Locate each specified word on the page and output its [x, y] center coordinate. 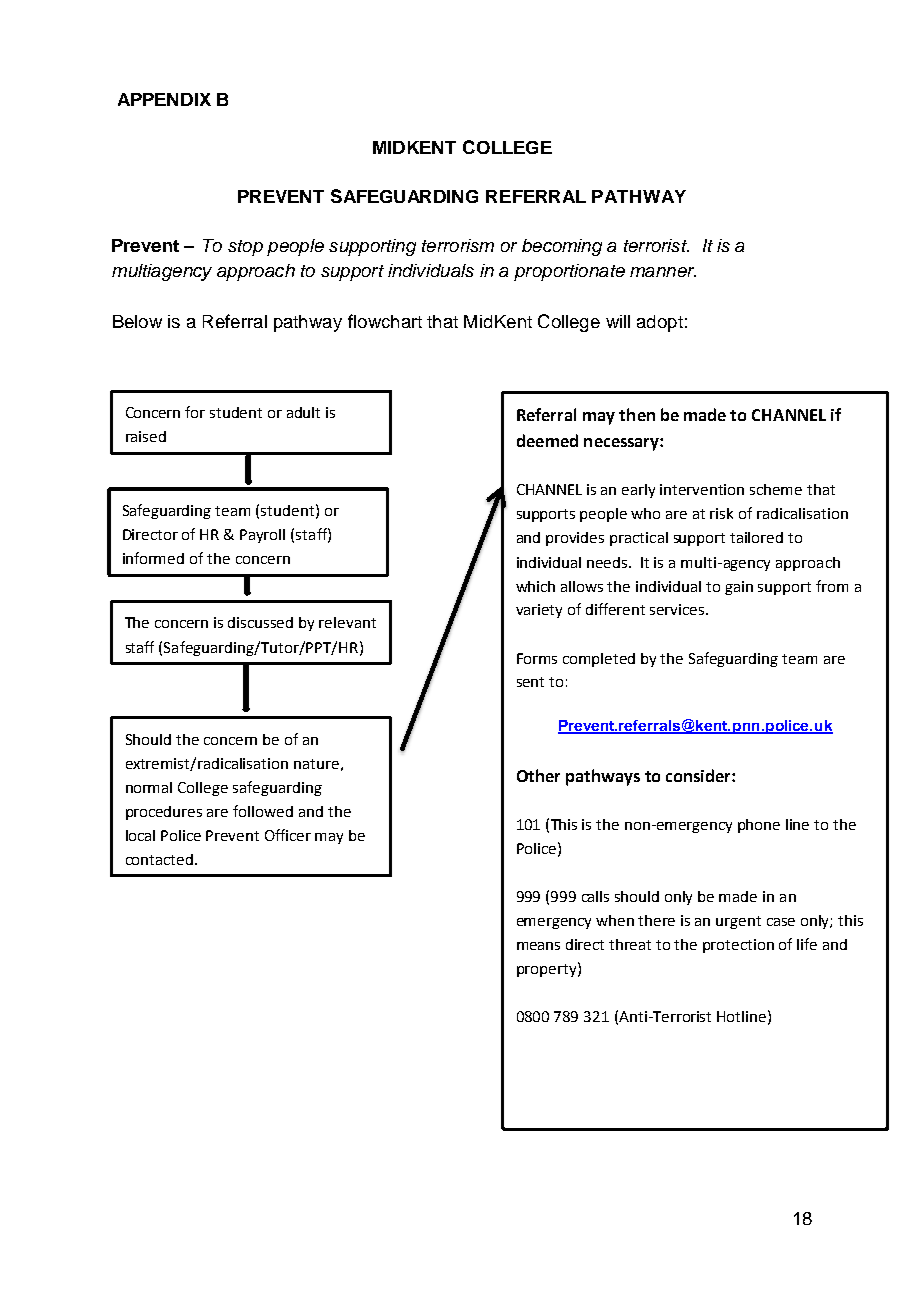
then [637, 414]
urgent [738, 922]
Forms [537, 658]
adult [303, 412]
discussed [260, 622]
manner [663, 272]
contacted [161, 859]
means [538, 946]
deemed [547, 440]
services [678, 609]
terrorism [458, 245]
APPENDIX [164, 99]
